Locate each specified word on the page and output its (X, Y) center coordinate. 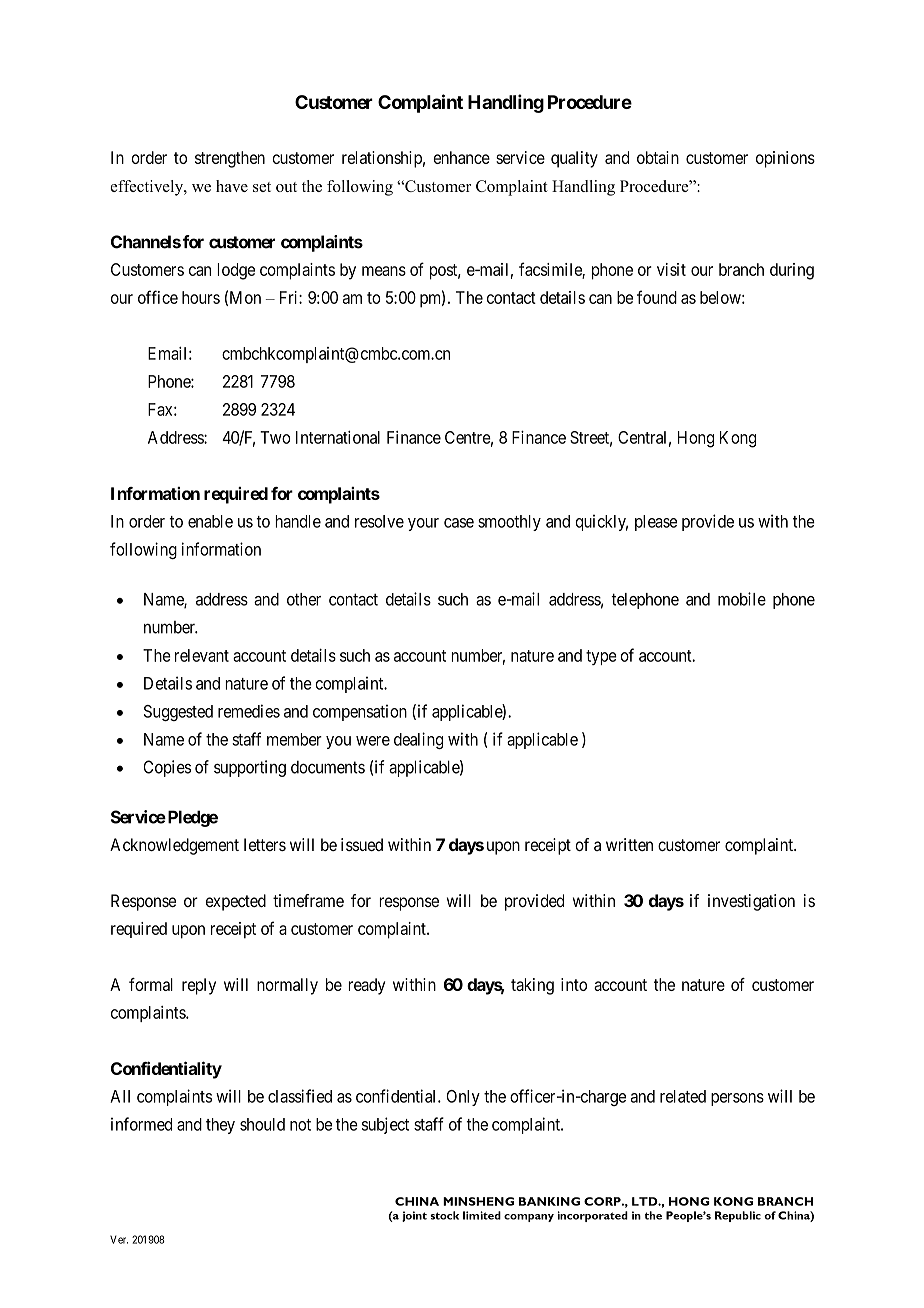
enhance (461, 157)
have (232, 186)
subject (385, 1125)
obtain (658, 157)
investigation (751, 902)
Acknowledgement (174, 846)
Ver (119, 1239)
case (459, 523)
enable (210, 521)
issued (362, 844)
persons (737, 1099)
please (656, 523)
